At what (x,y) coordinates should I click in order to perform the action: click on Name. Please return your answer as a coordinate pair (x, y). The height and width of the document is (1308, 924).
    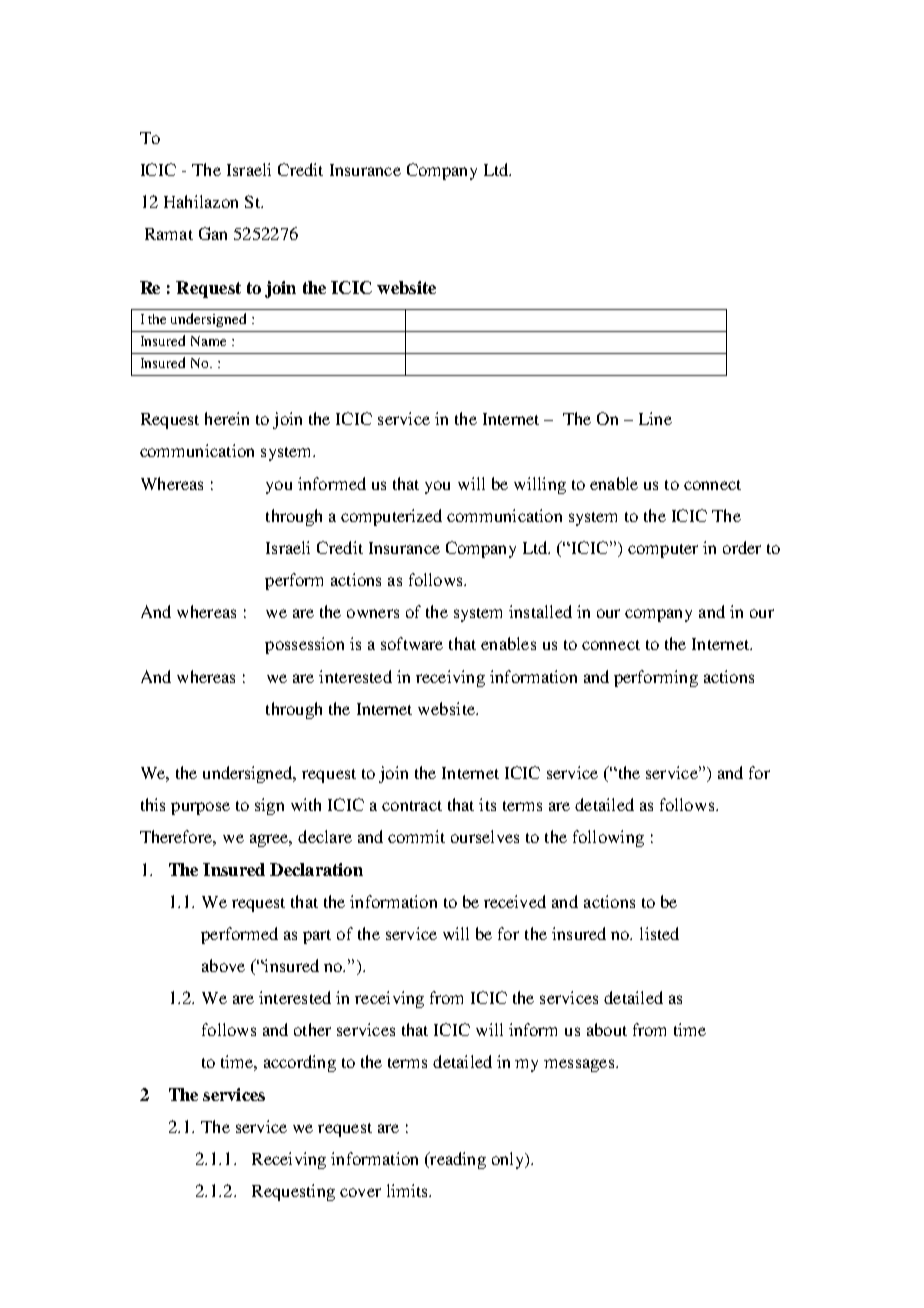
    Looking at the image, I should click on (208, 341).
